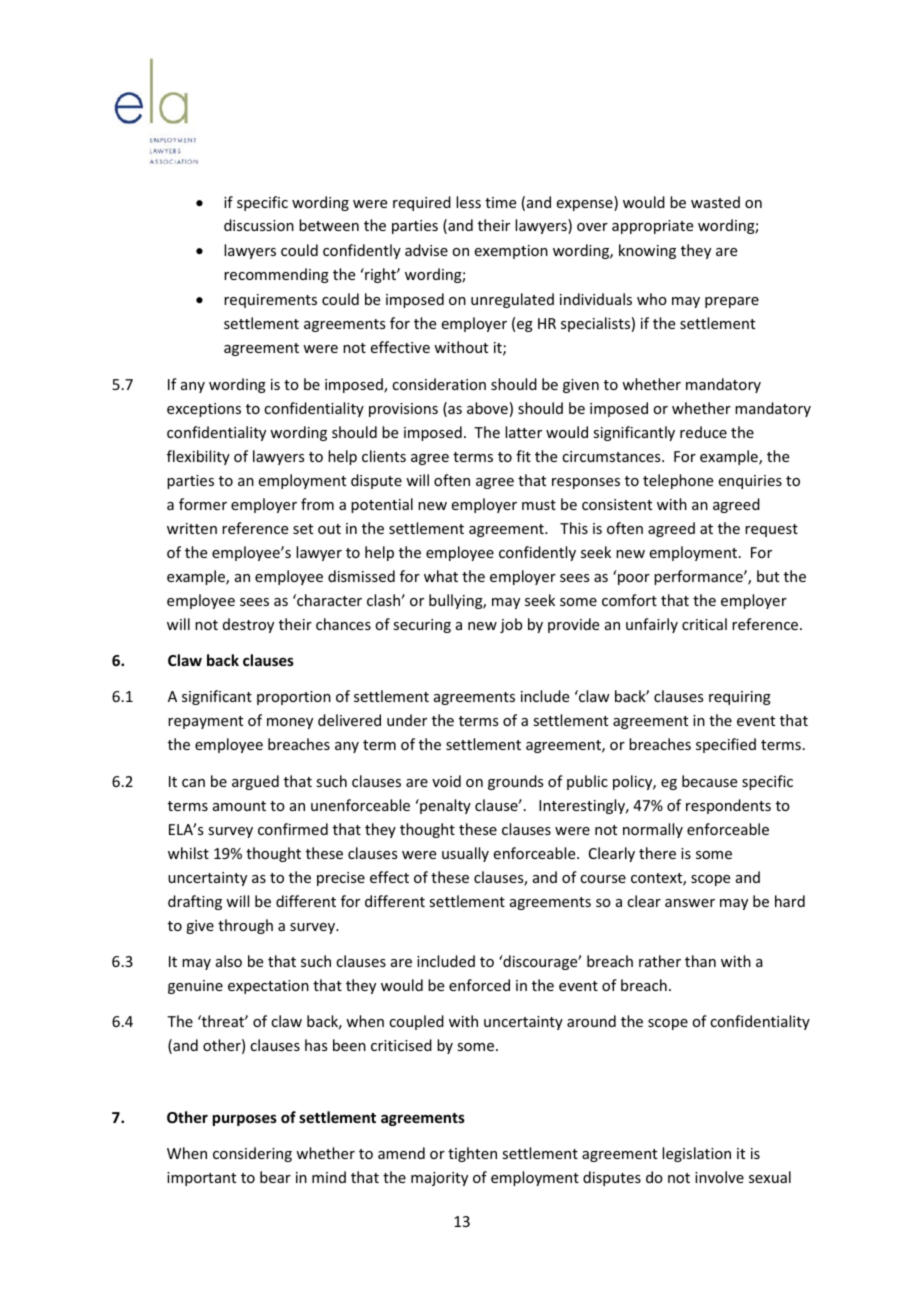  I want to click on expectation, so click(268, 987).
